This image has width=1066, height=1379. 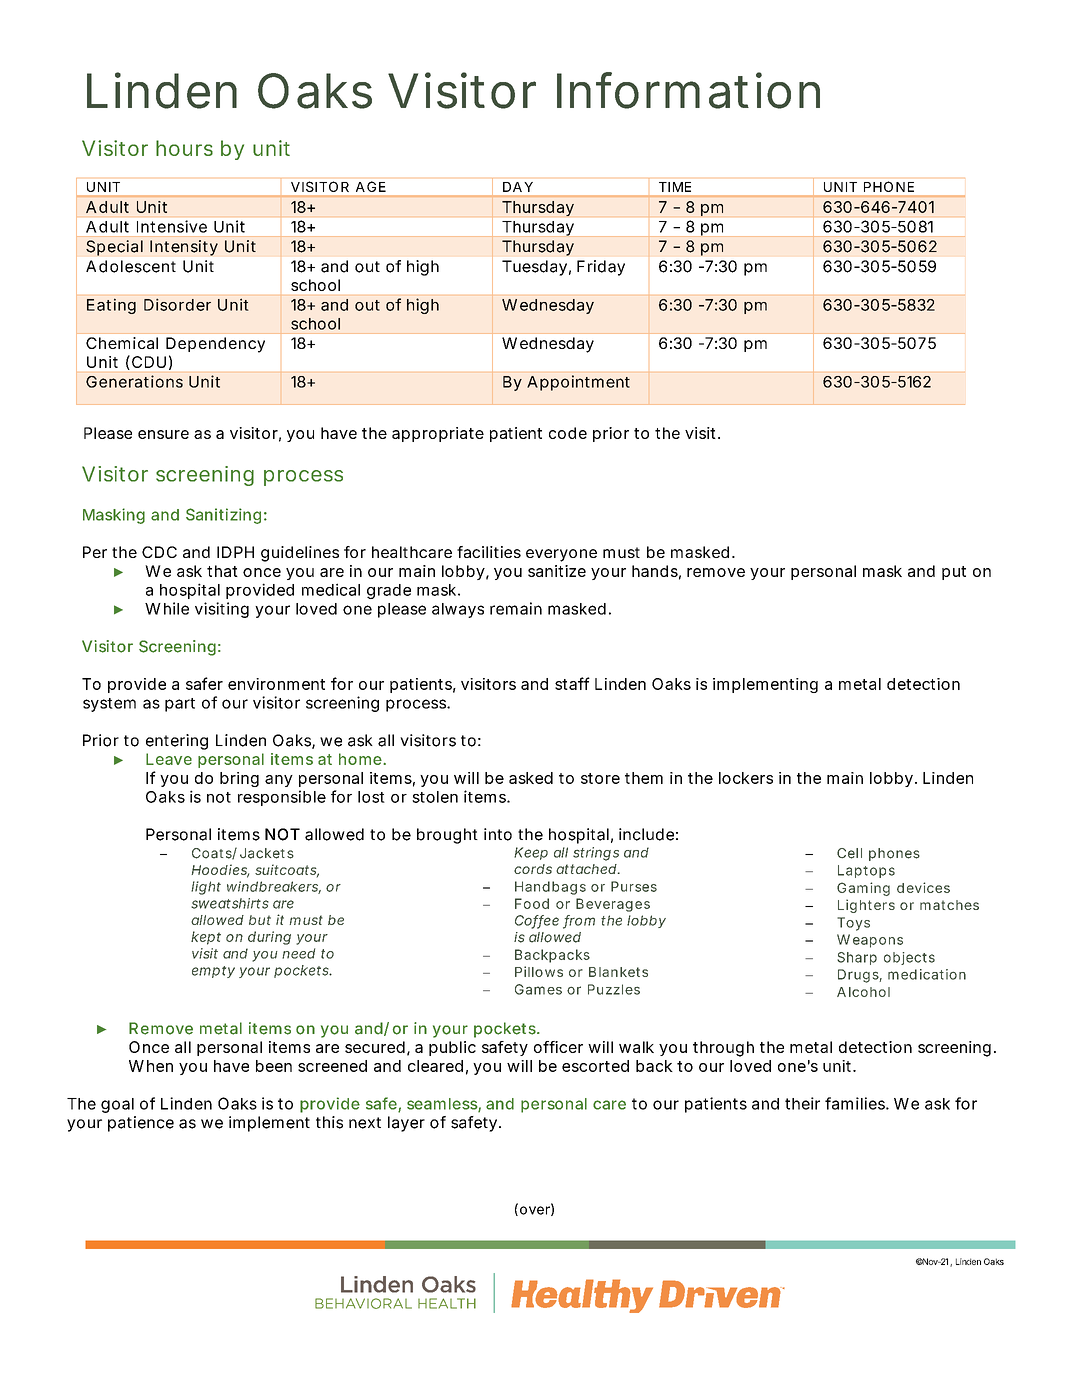 What do you see at coordinates (675, 187) in the image?
I see `TIME` at bounding box center [675, 187].
